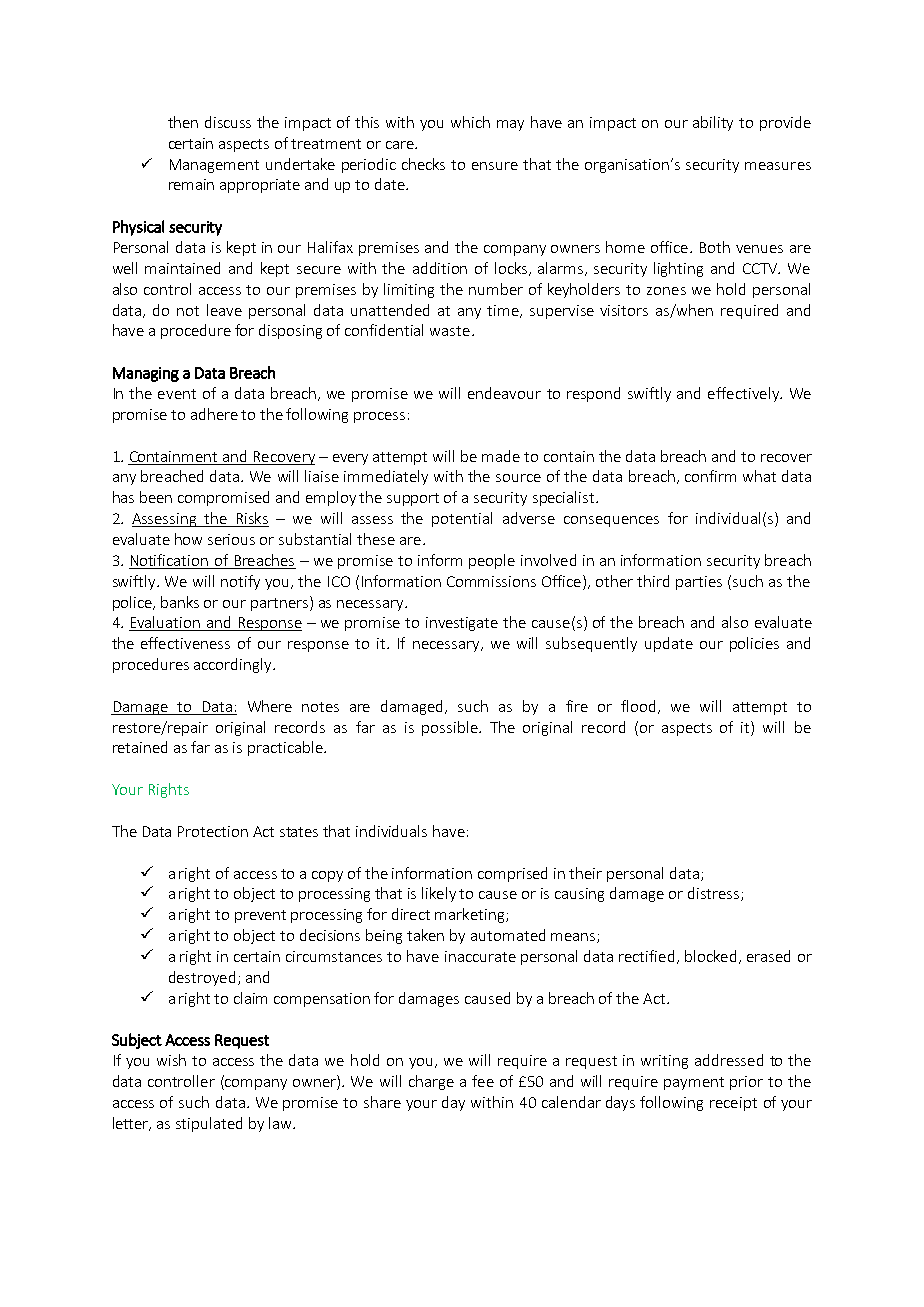 The image size is (924, 1307). Describe the element at coordinates (209, 1124) in the page. I see `stipulated` at that location.
